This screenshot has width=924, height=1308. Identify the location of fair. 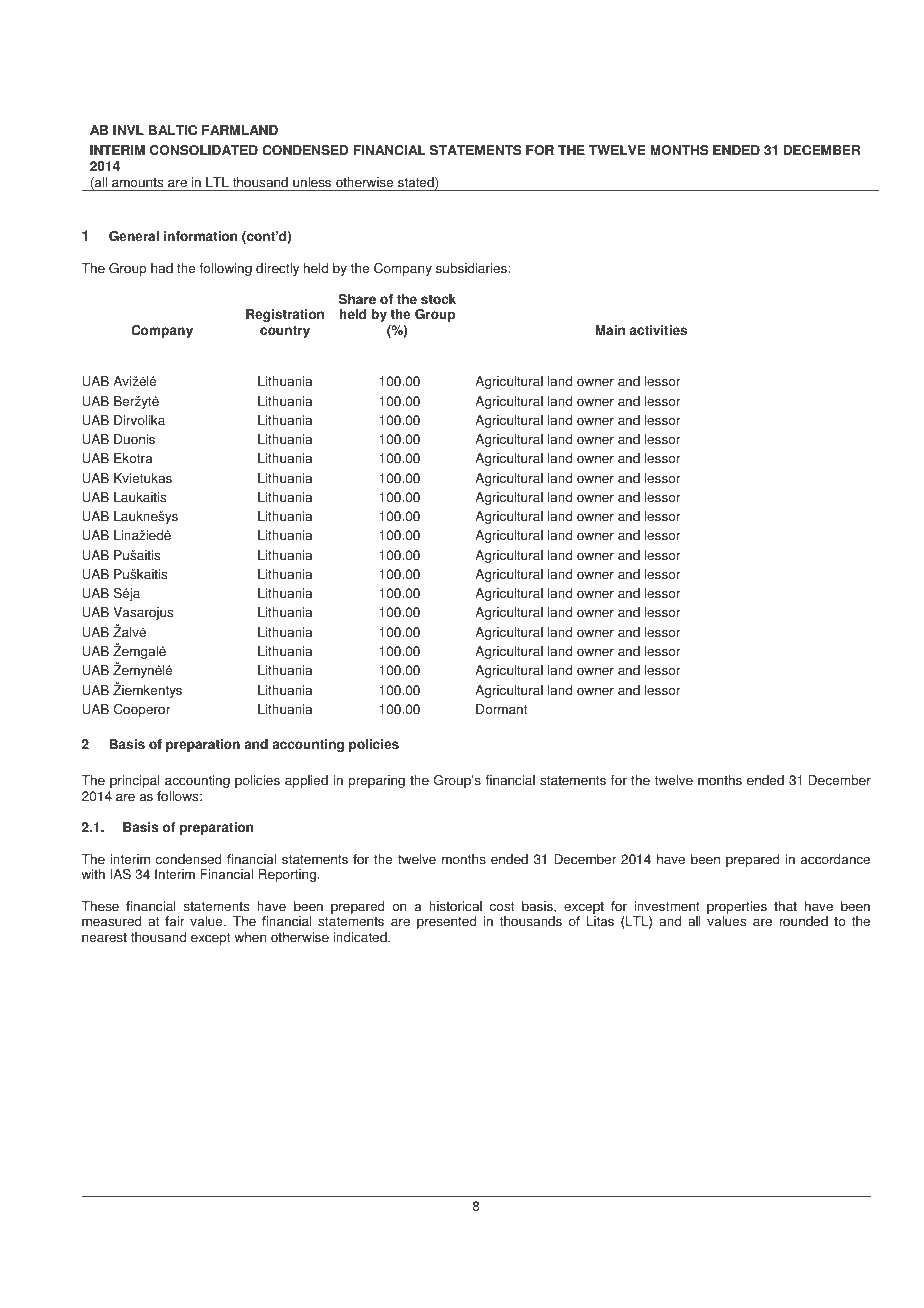
(175, 921).
